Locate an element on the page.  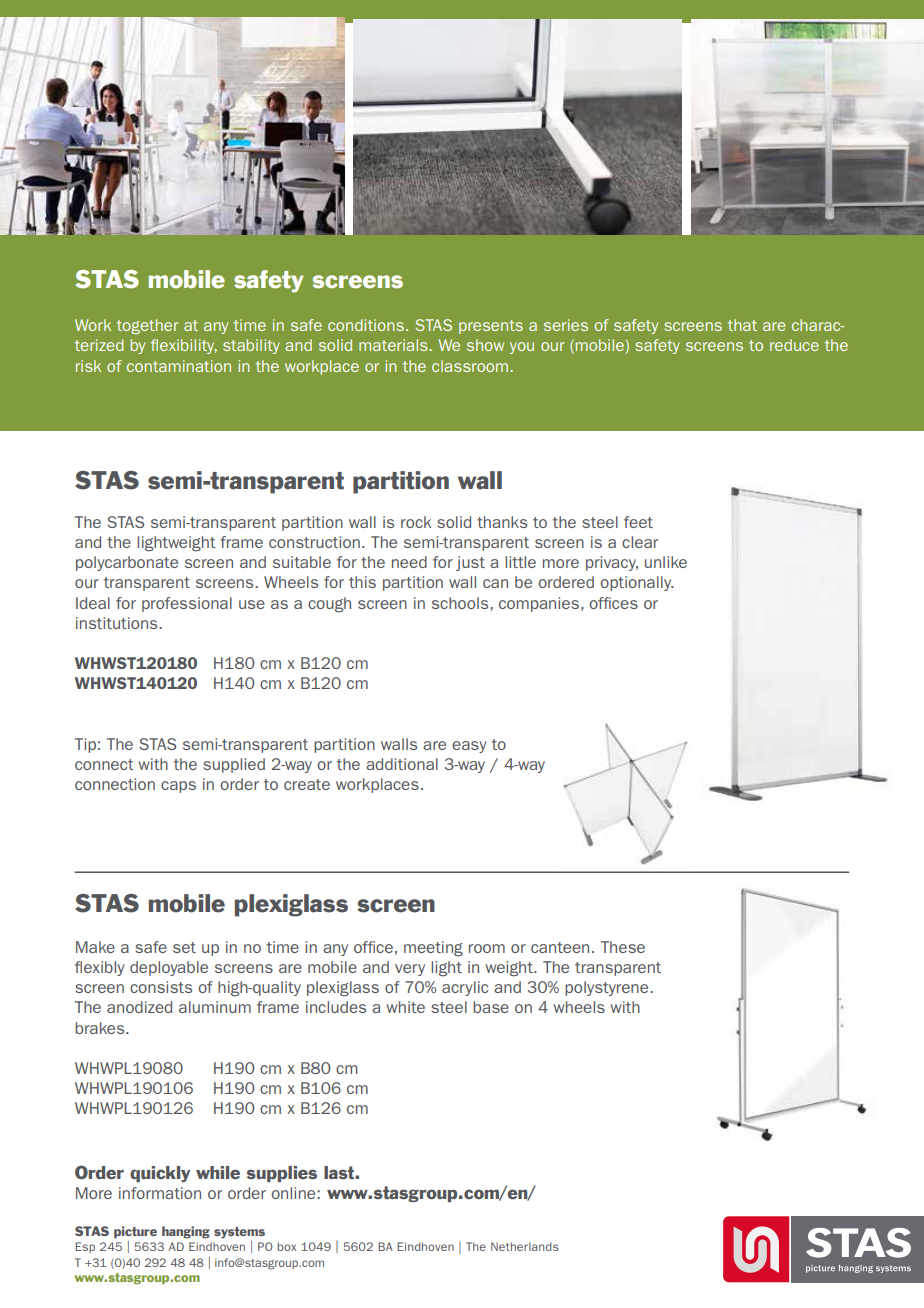
additional is located at coordinates (402, 764).
